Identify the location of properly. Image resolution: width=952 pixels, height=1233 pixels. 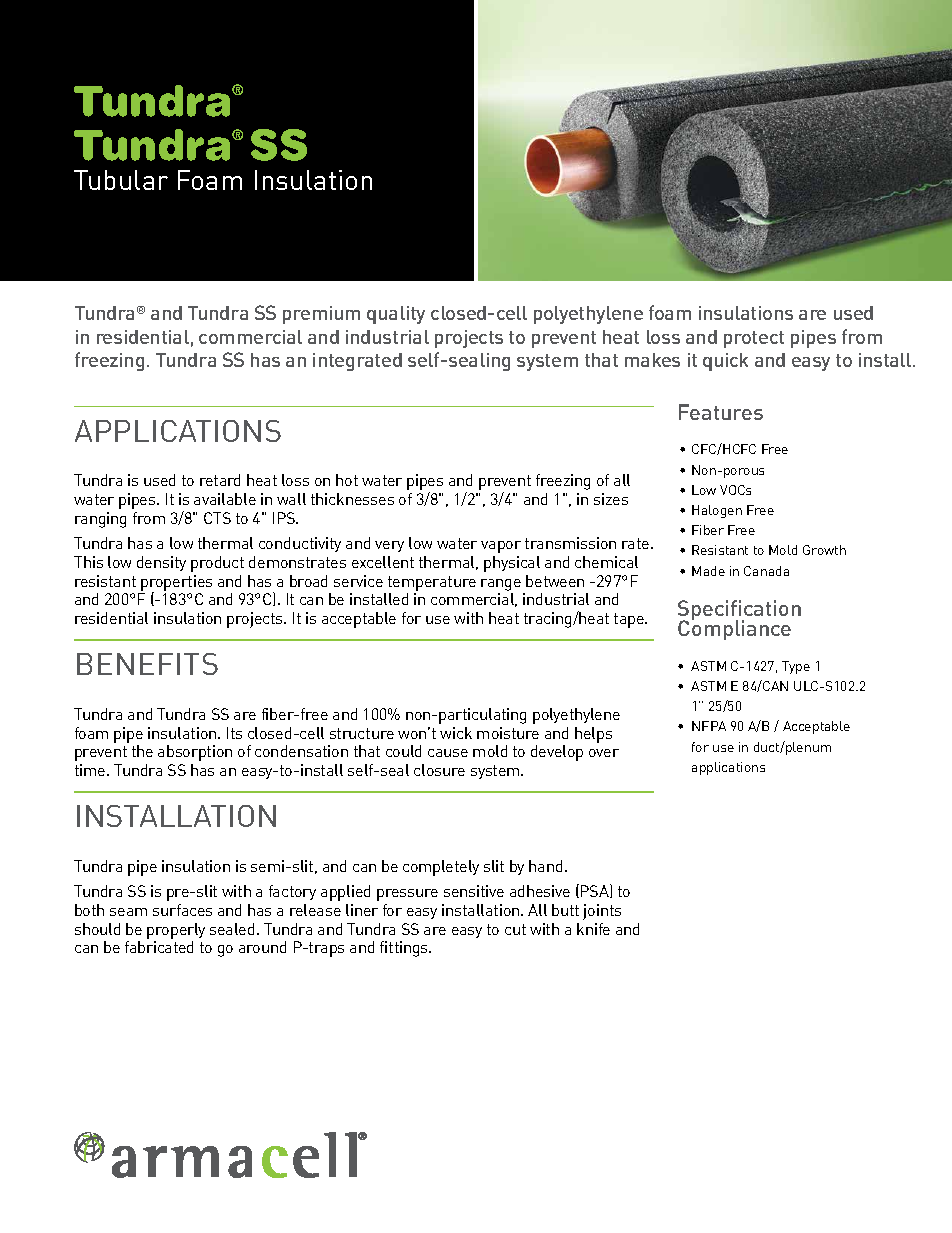
(176, 931).
